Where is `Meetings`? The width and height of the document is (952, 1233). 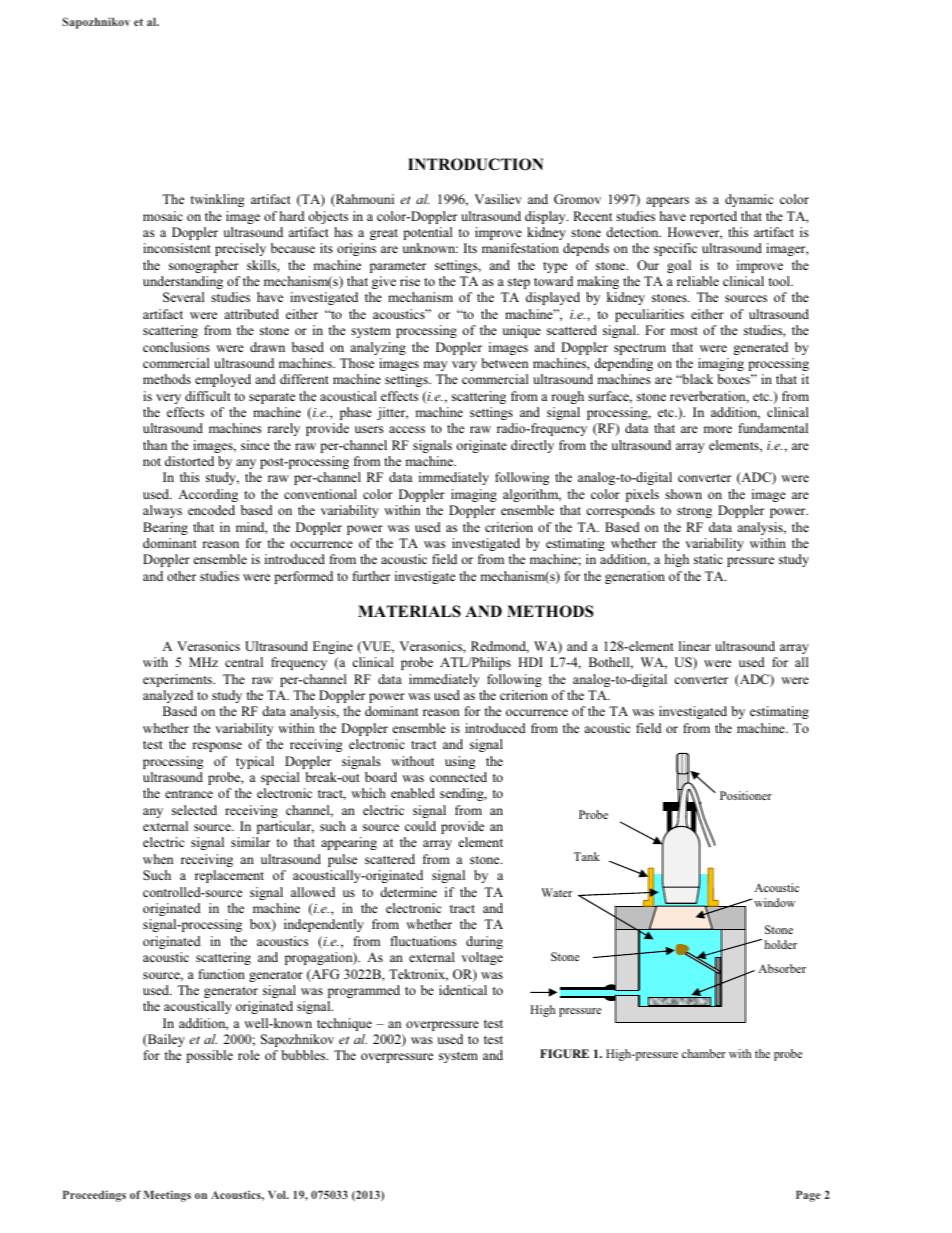 Meetings is located at coordinates (167, 1196).
